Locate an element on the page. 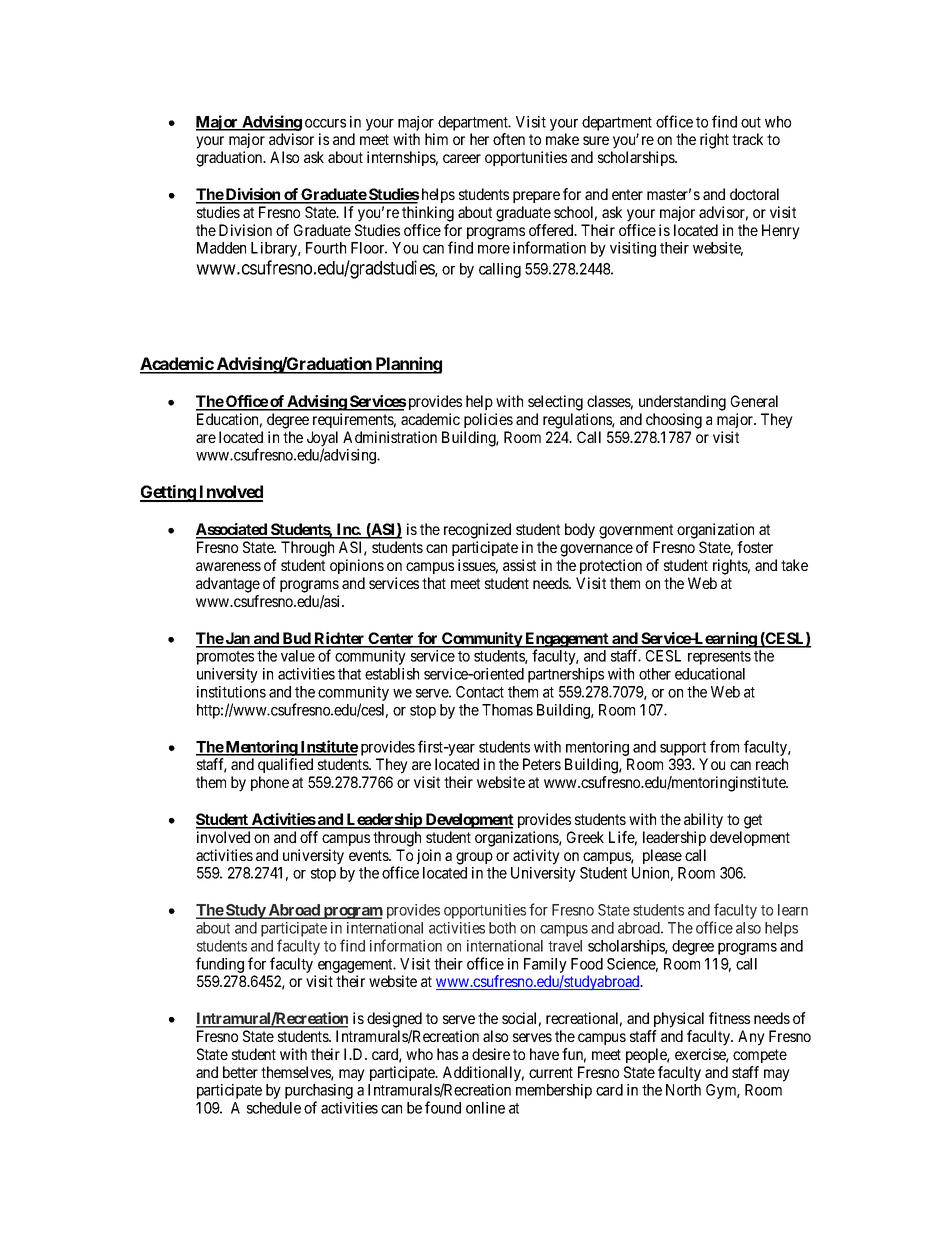 The height and width of the image is (1233, 952). from is located at coordinates (724, 746).
